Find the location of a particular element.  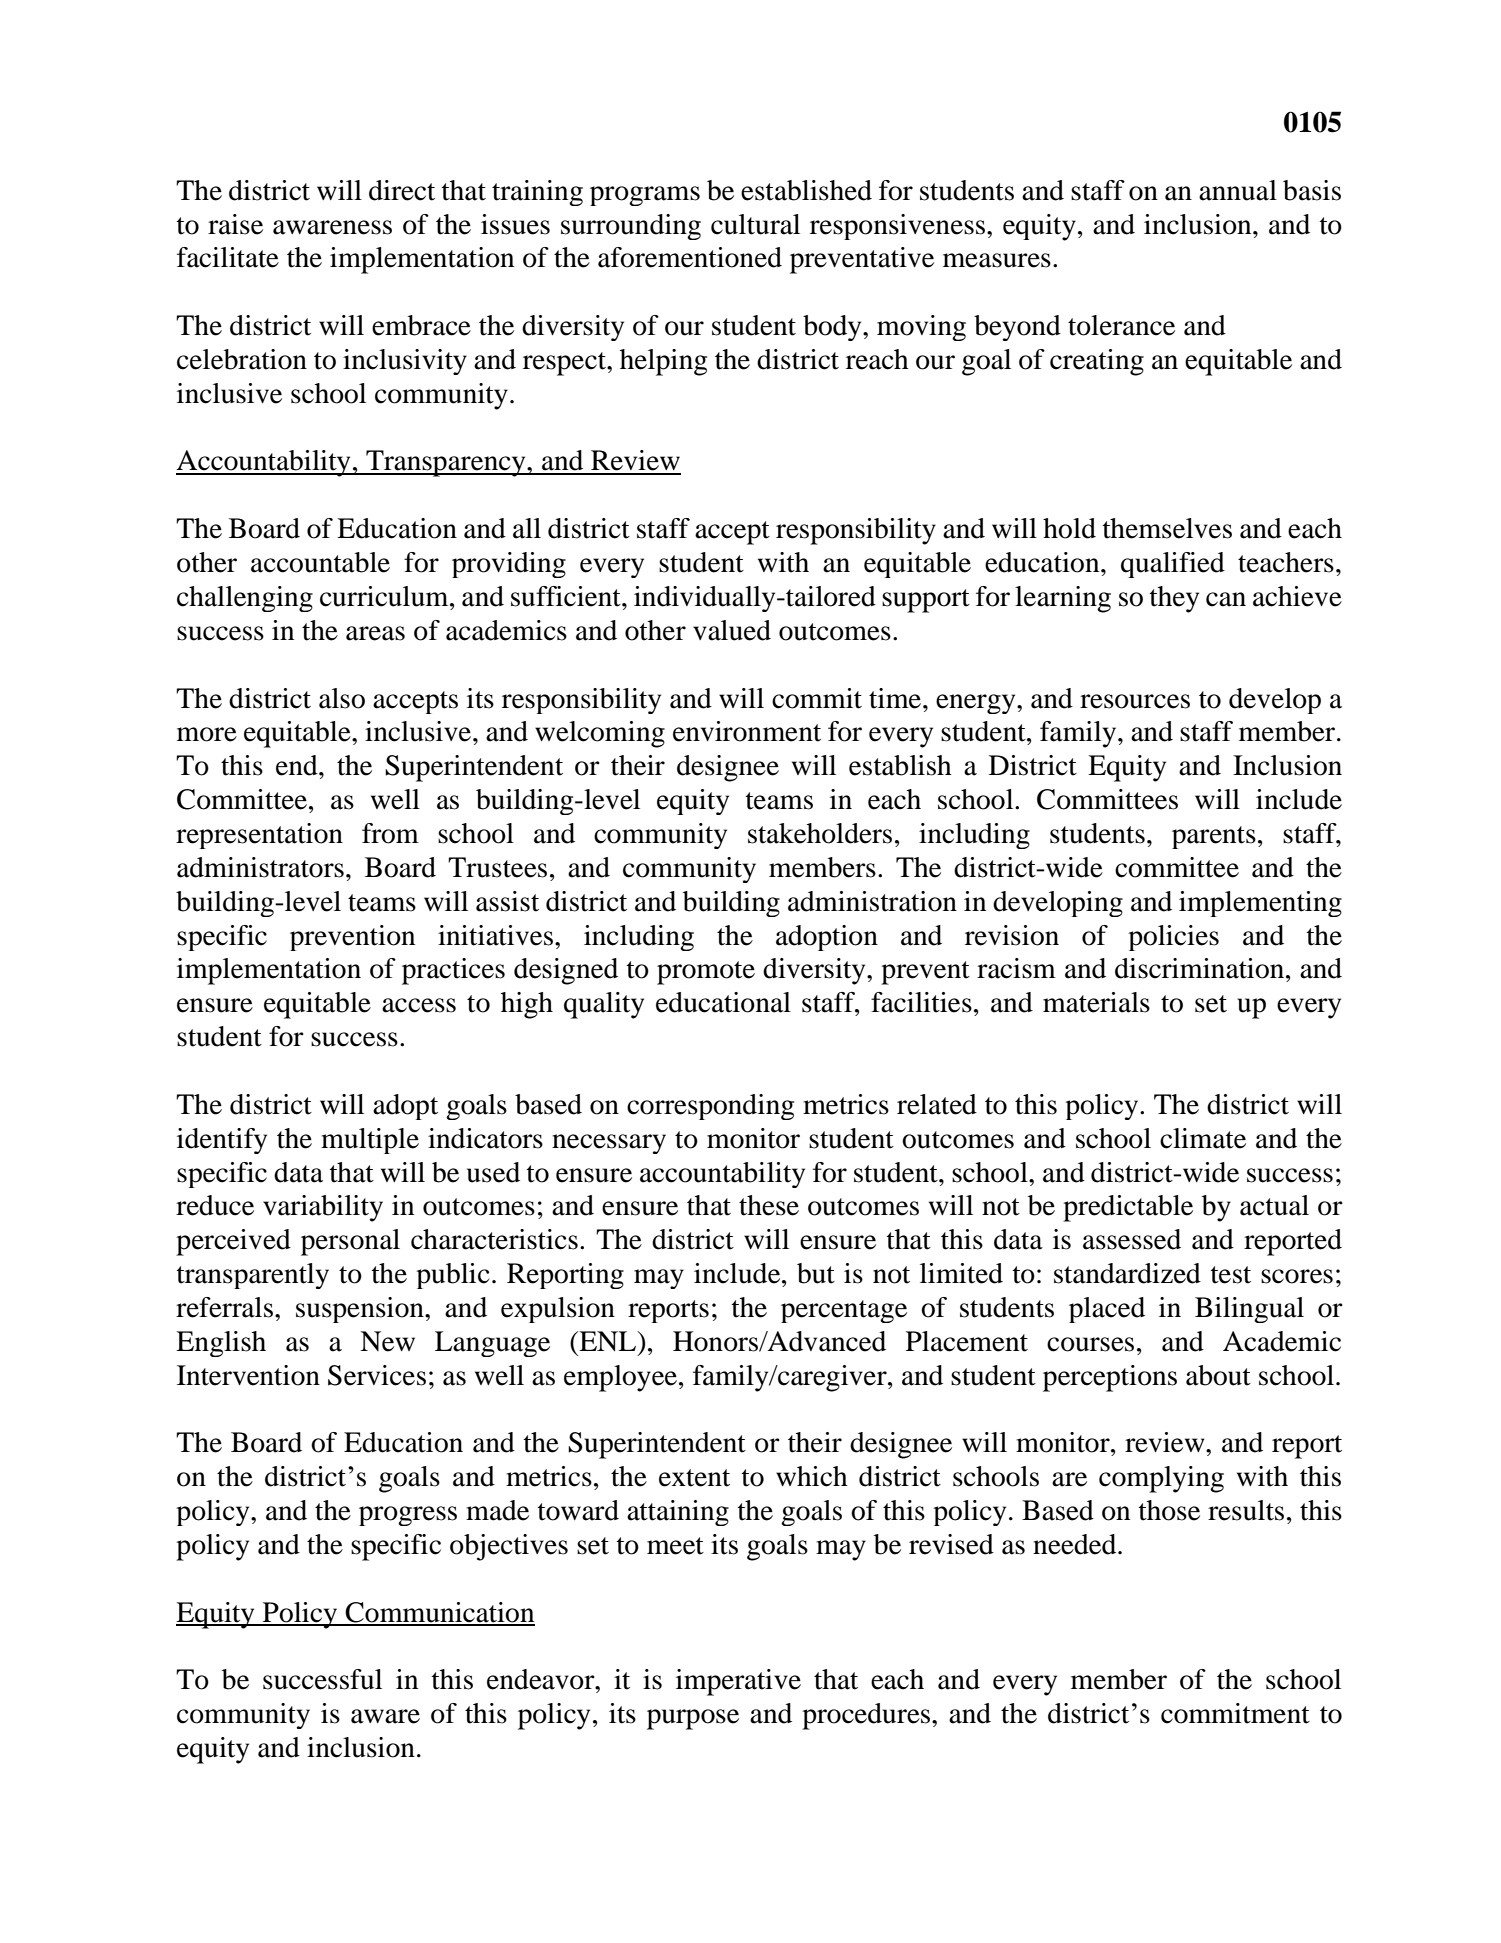

environment is located at coordinates (747, 731).
